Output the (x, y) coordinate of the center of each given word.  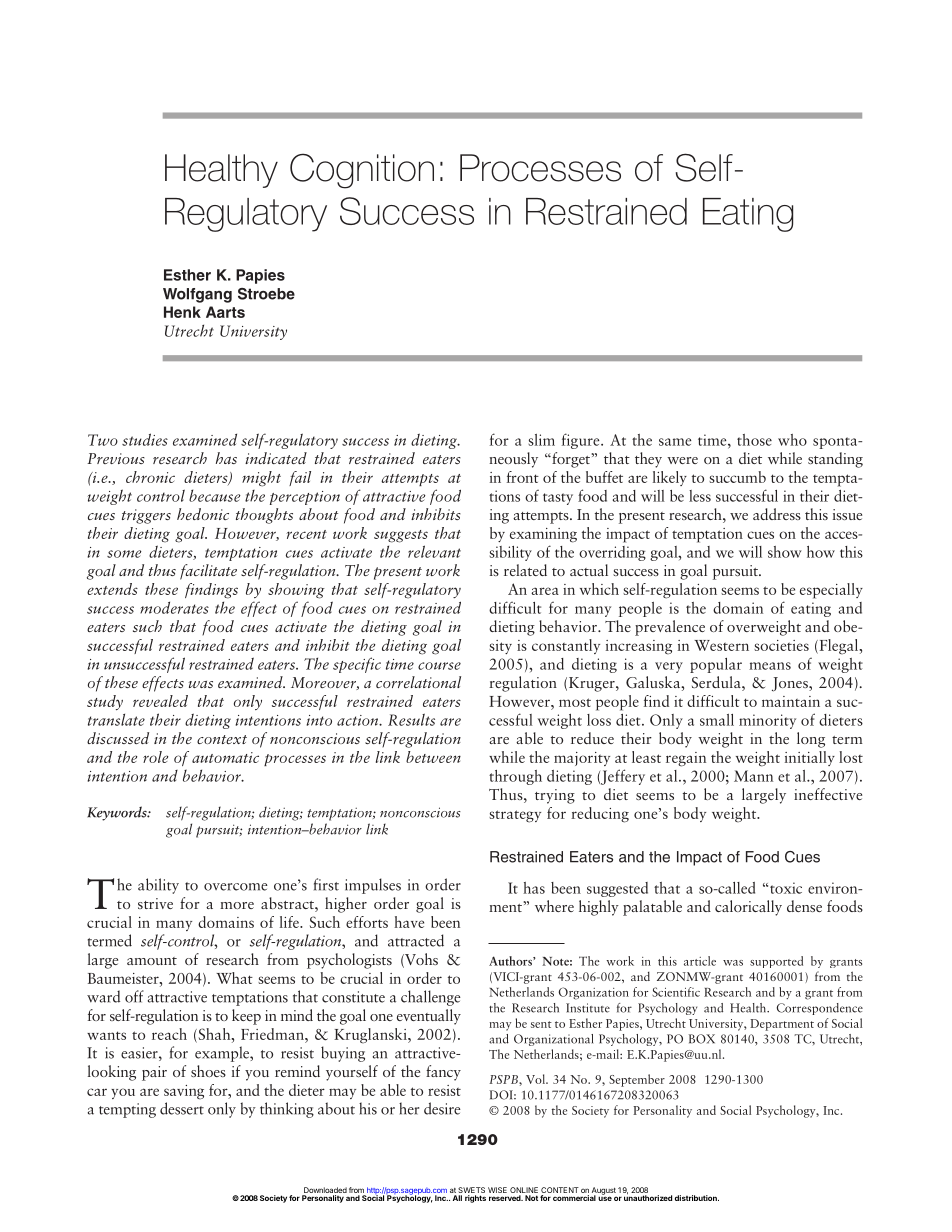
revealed (160, 701)
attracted (416, 940)
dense (804, 906)
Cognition (362, 171)
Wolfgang (197, 295)
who (792, 440)
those (754, 440)
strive (155, 903)
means (770, 666)
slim (541, 440)
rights (475, 1199)
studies (145, 439)
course (439, 666)
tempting (127, 1110)
